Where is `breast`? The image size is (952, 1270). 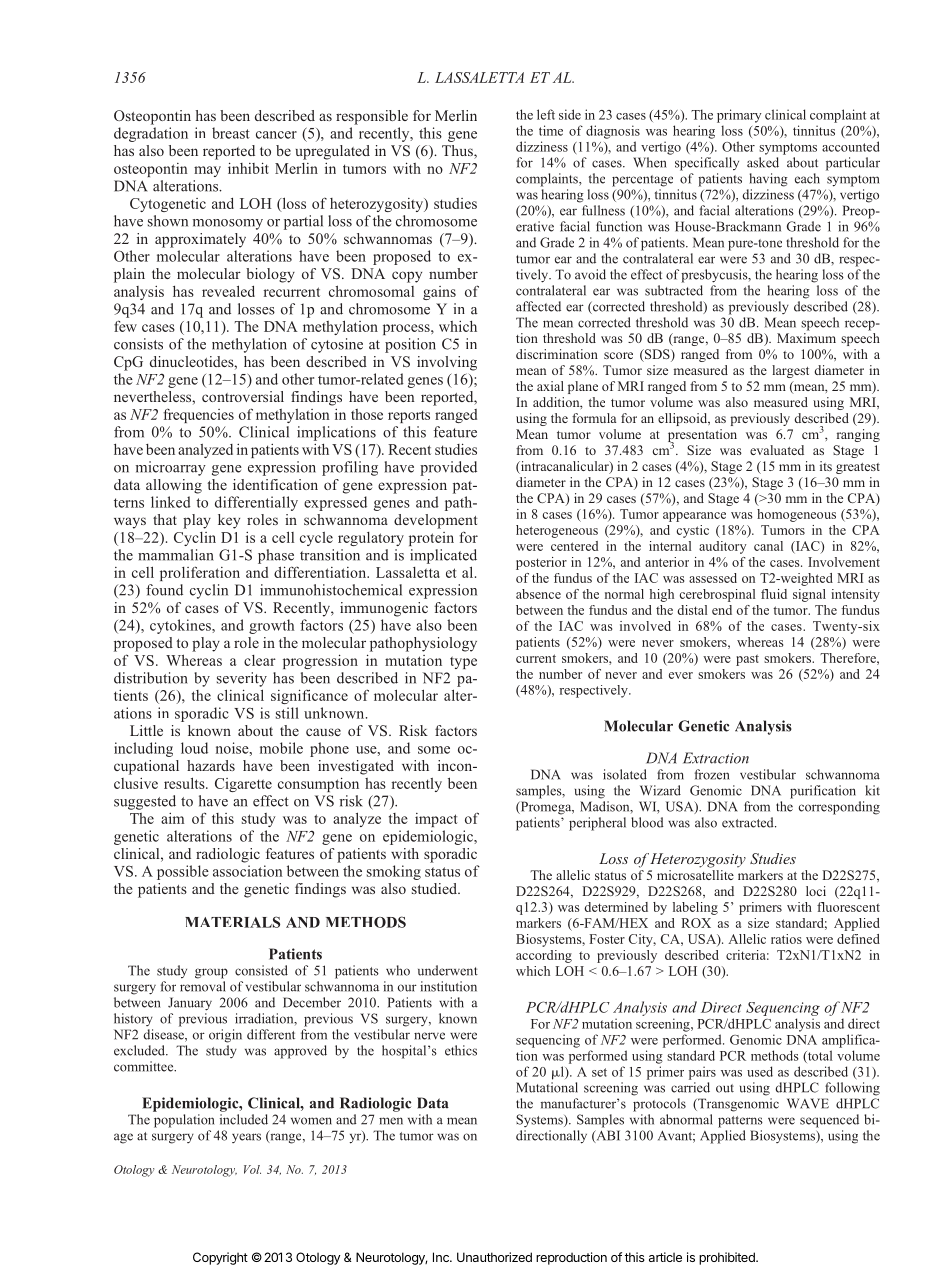
breast is located at coordinates (231, 133).
